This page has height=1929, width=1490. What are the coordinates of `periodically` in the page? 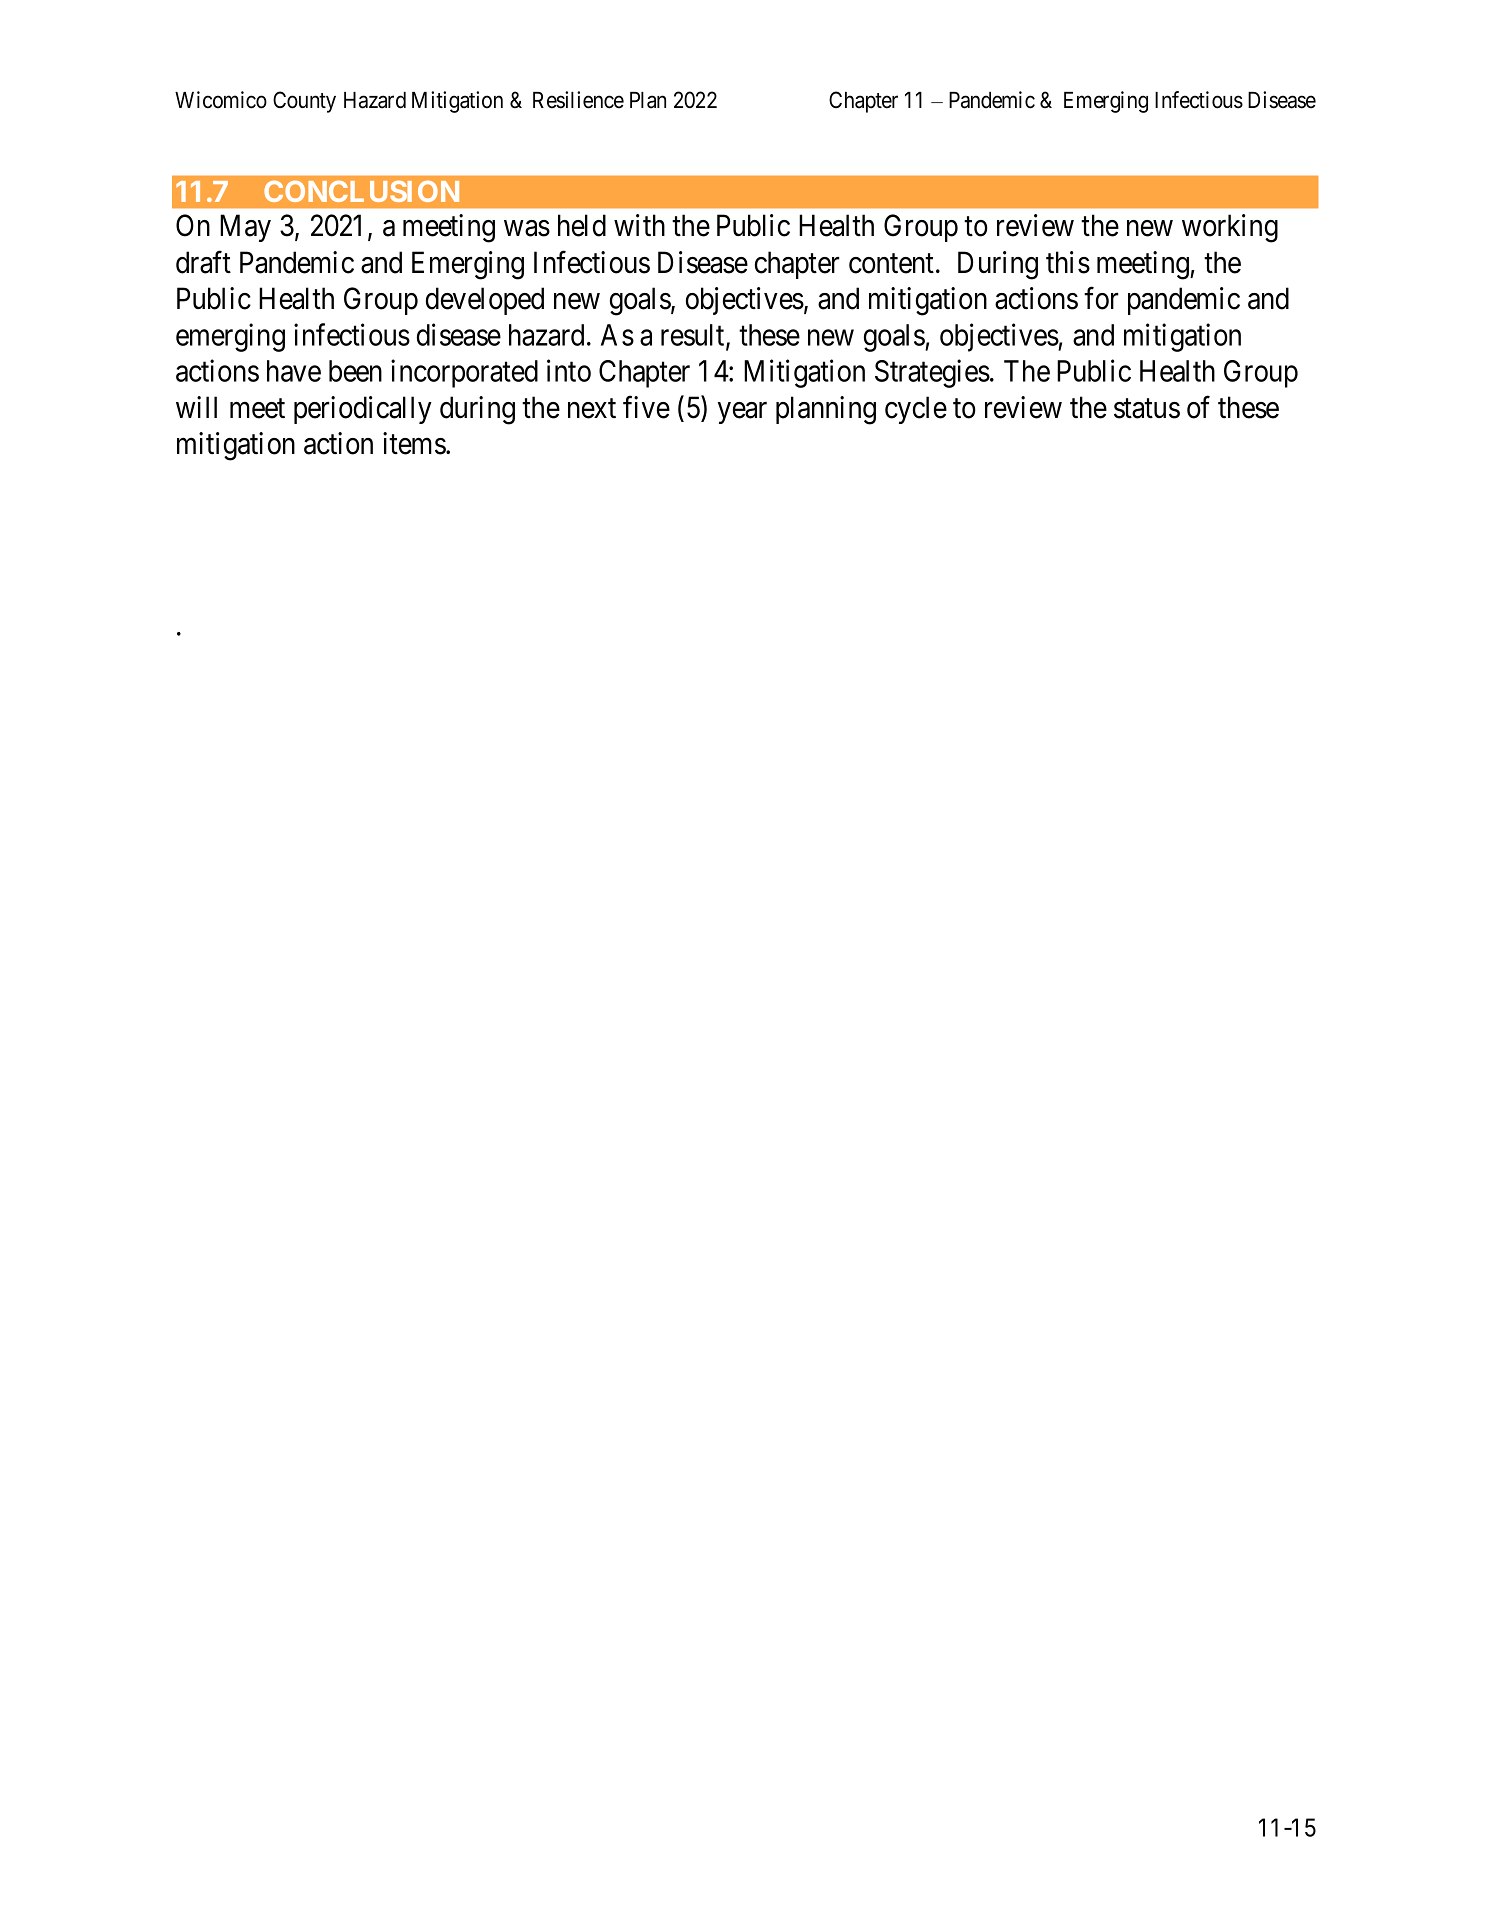 It's located at (363, 410).
